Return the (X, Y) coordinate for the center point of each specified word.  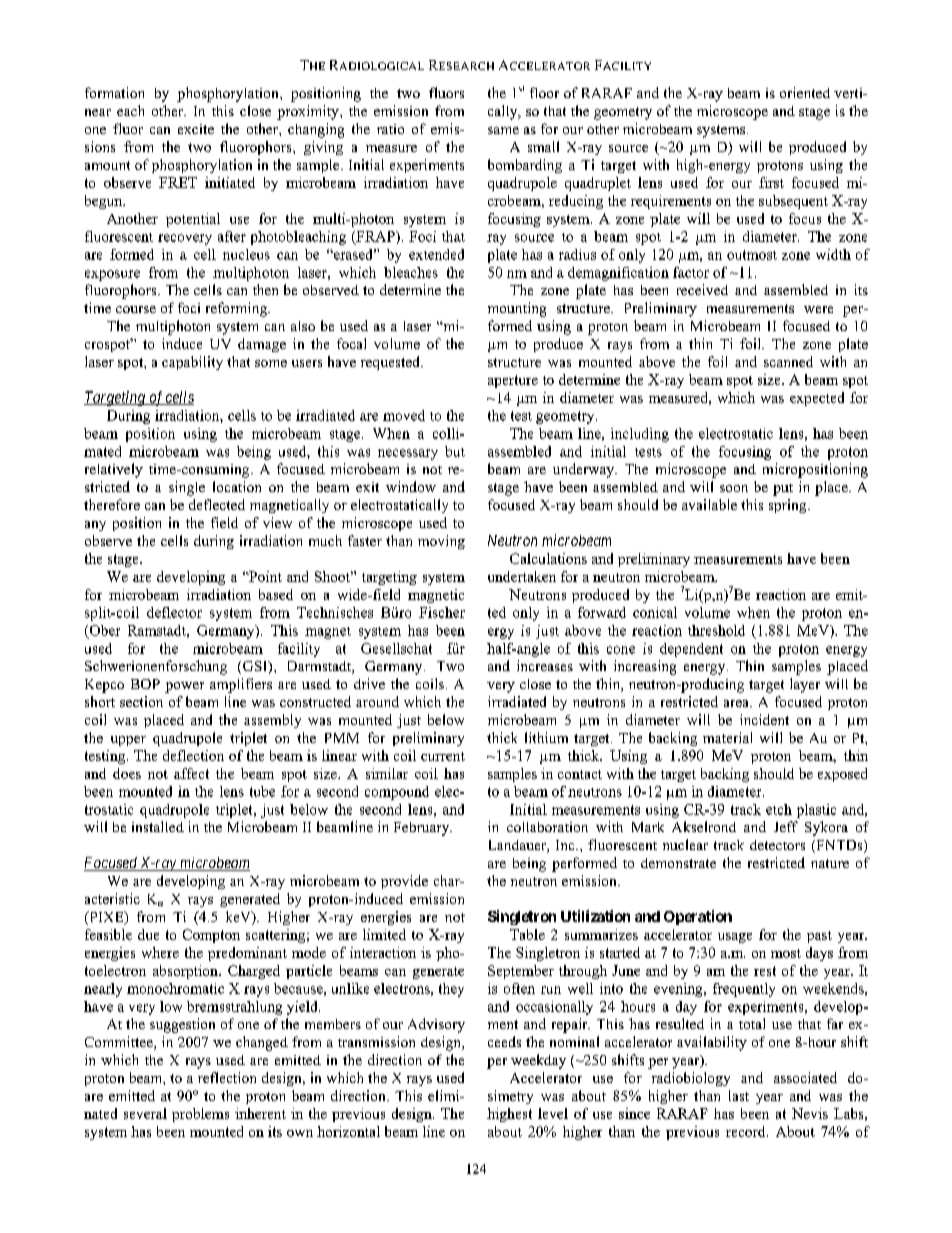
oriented (805, 92)
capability (192, 363)
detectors (777, 845)
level (553, 1113)
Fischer (442, 612)
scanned (788, 361)
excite (196, 129)
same (503, 130)
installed (158, 826)
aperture (513, 381)
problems (200, 1115)
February (423, 829)
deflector (174, 612)
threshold (716, 630)
